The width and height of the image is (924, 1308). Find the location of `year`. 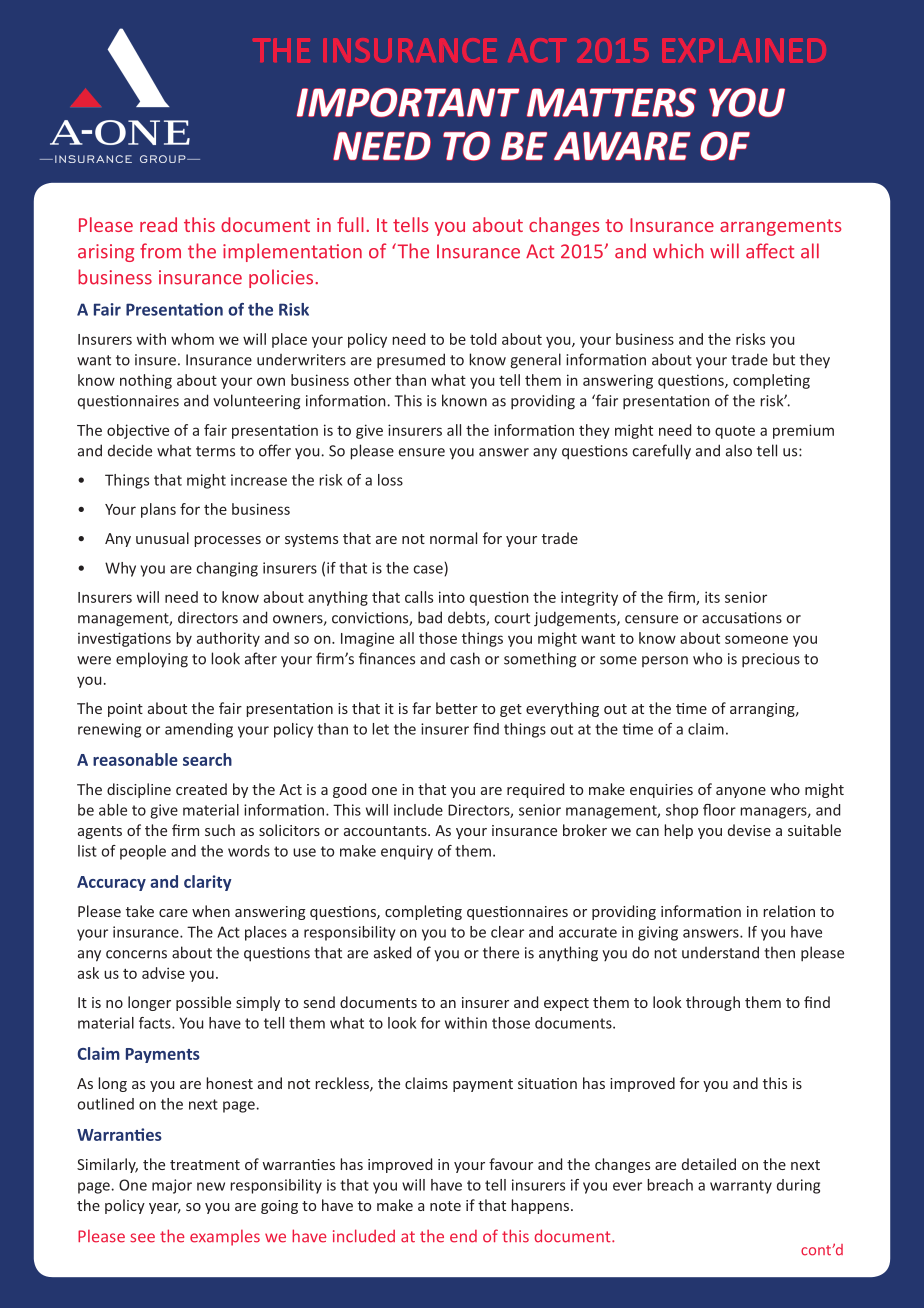

year is located at coordinates (165, 1208).
